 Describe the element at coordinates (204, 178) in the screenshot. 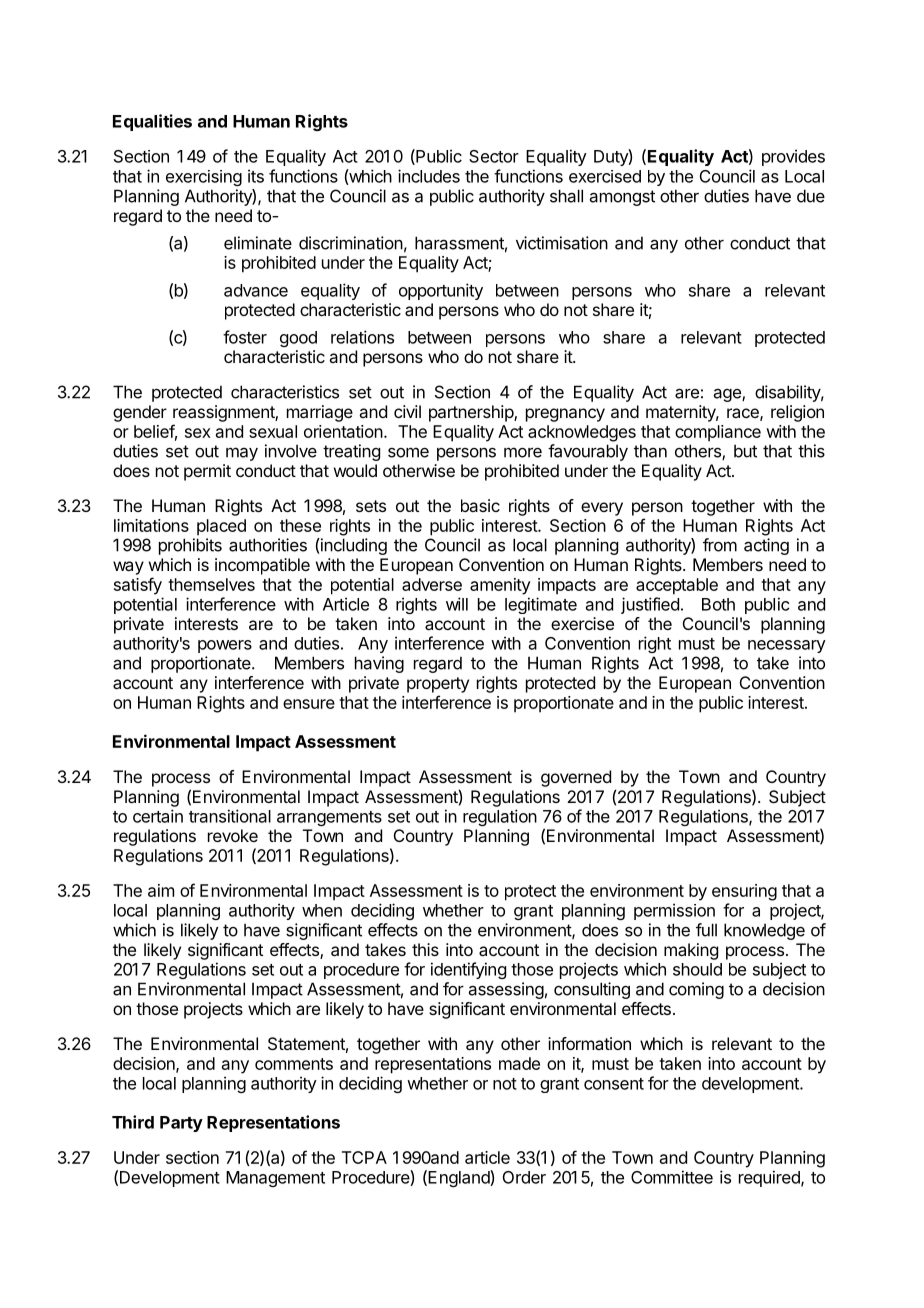

I see `exercising` at that location.
